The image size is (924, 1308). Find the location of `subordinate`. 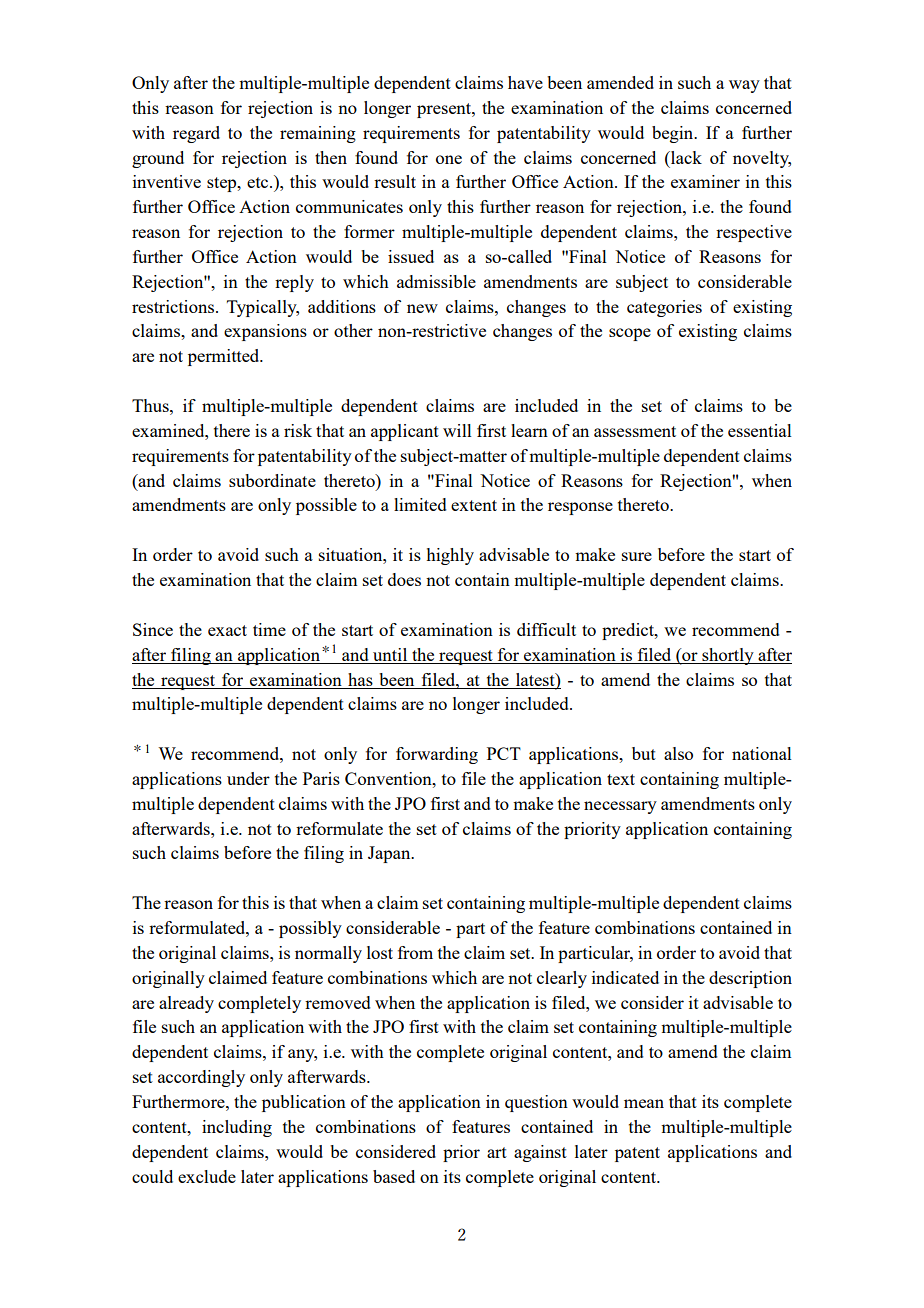

subordinate is located at coordinates (272, 480).
